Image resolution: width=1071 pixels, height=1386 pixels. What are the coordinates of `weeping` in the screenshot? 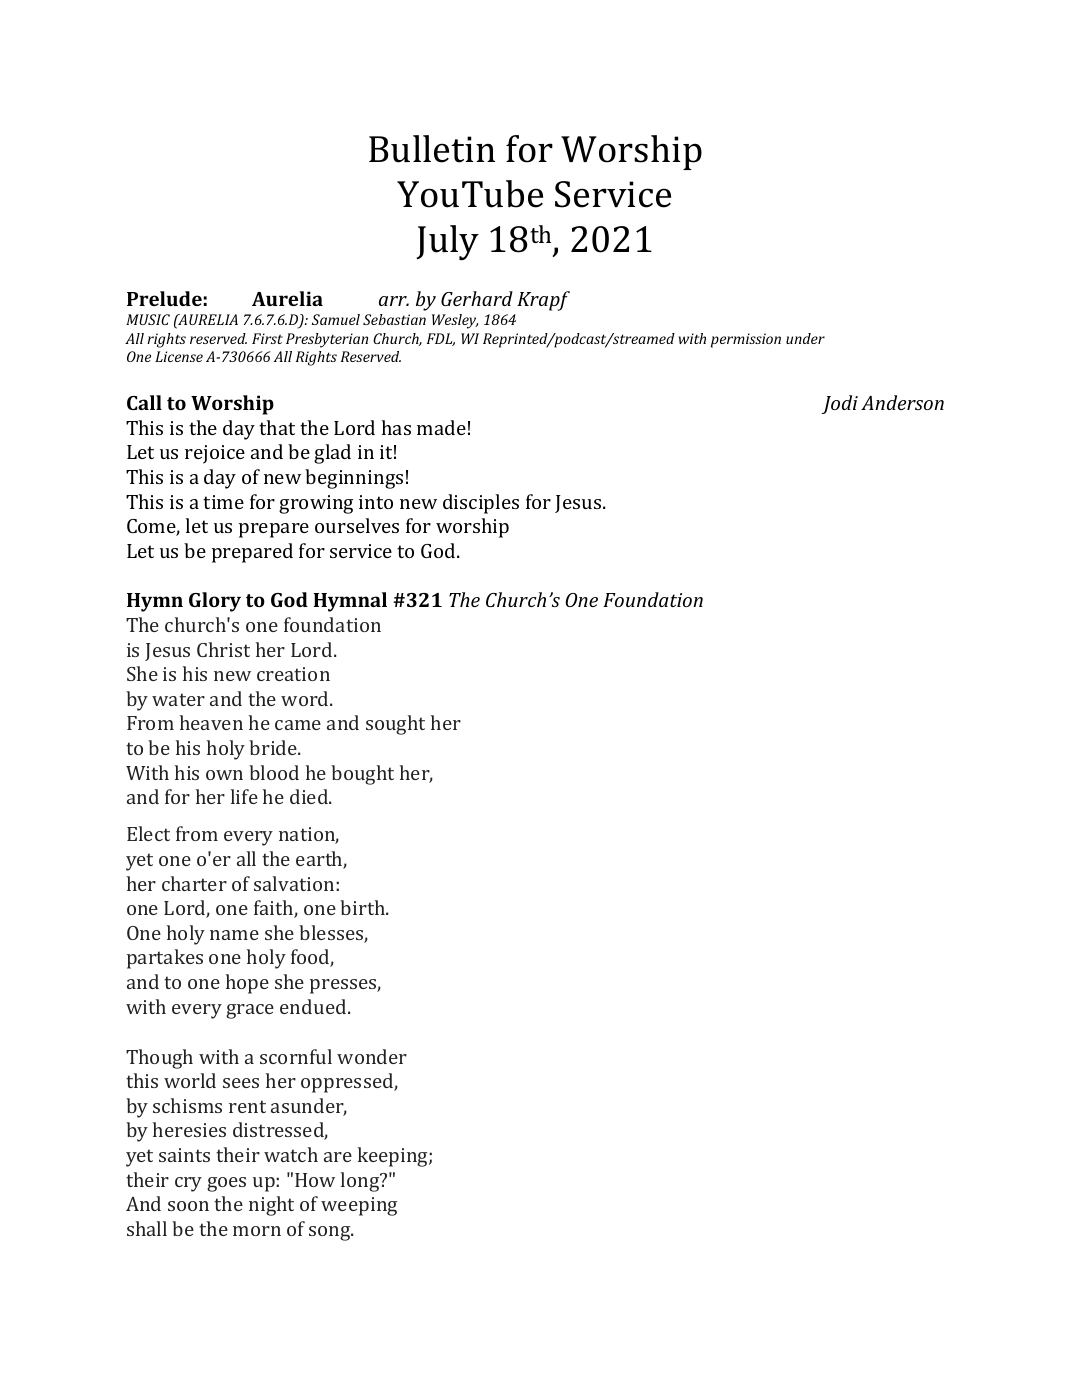 It's located at (359, 1206).
